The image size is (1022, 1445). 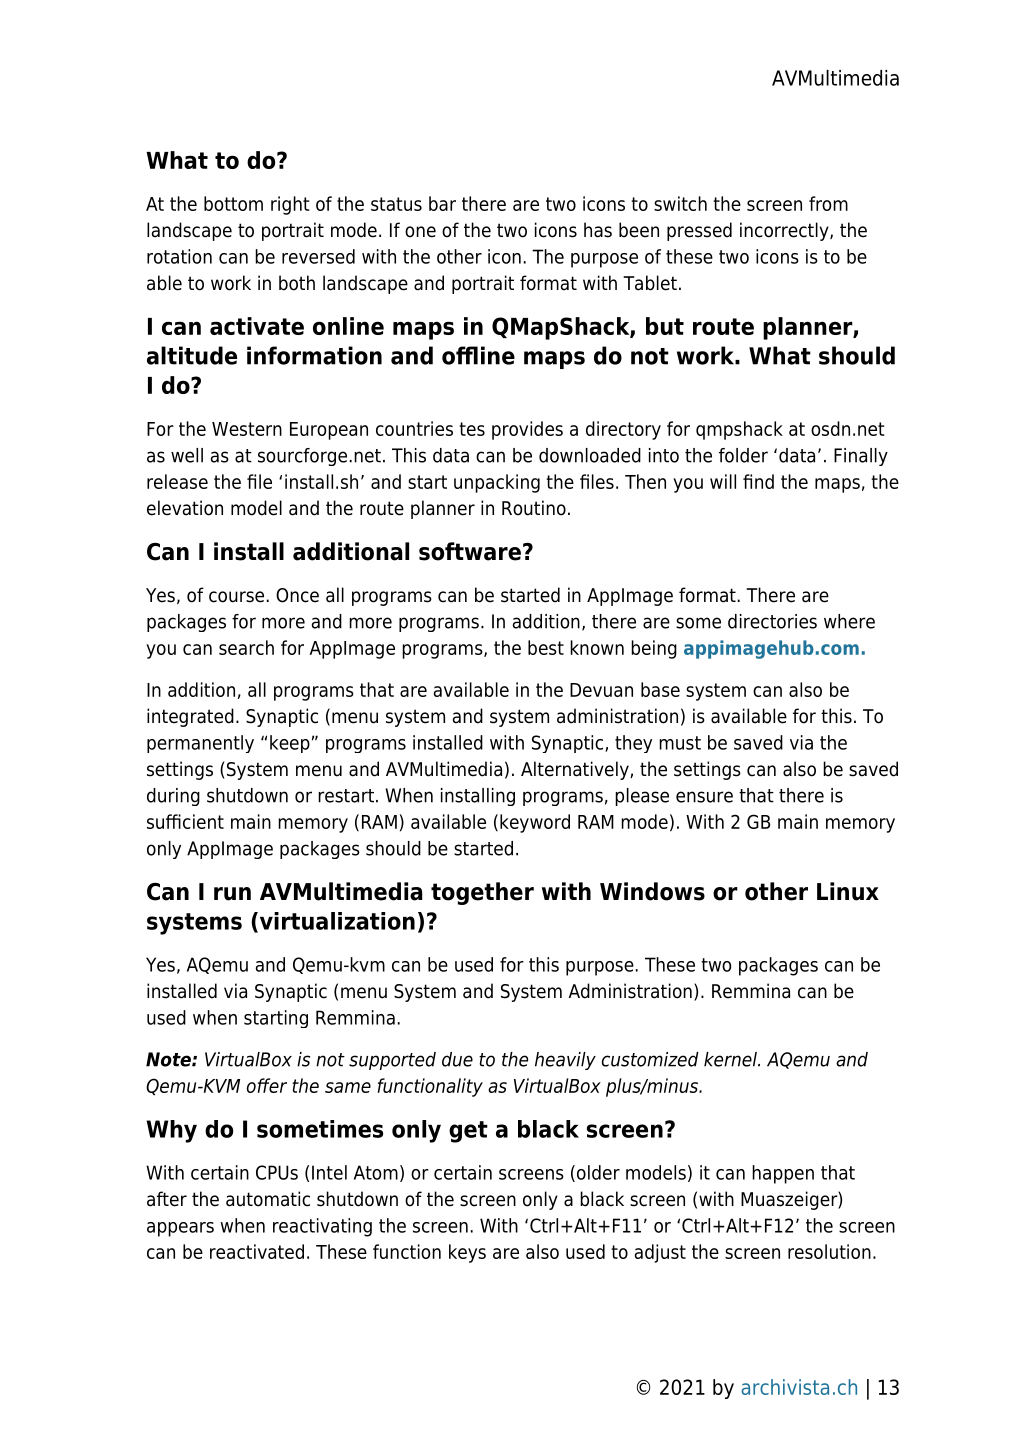 What do you see at coordinates (470, 551) in the screenshot?
I see `software` at bounding box center [470, 551].
